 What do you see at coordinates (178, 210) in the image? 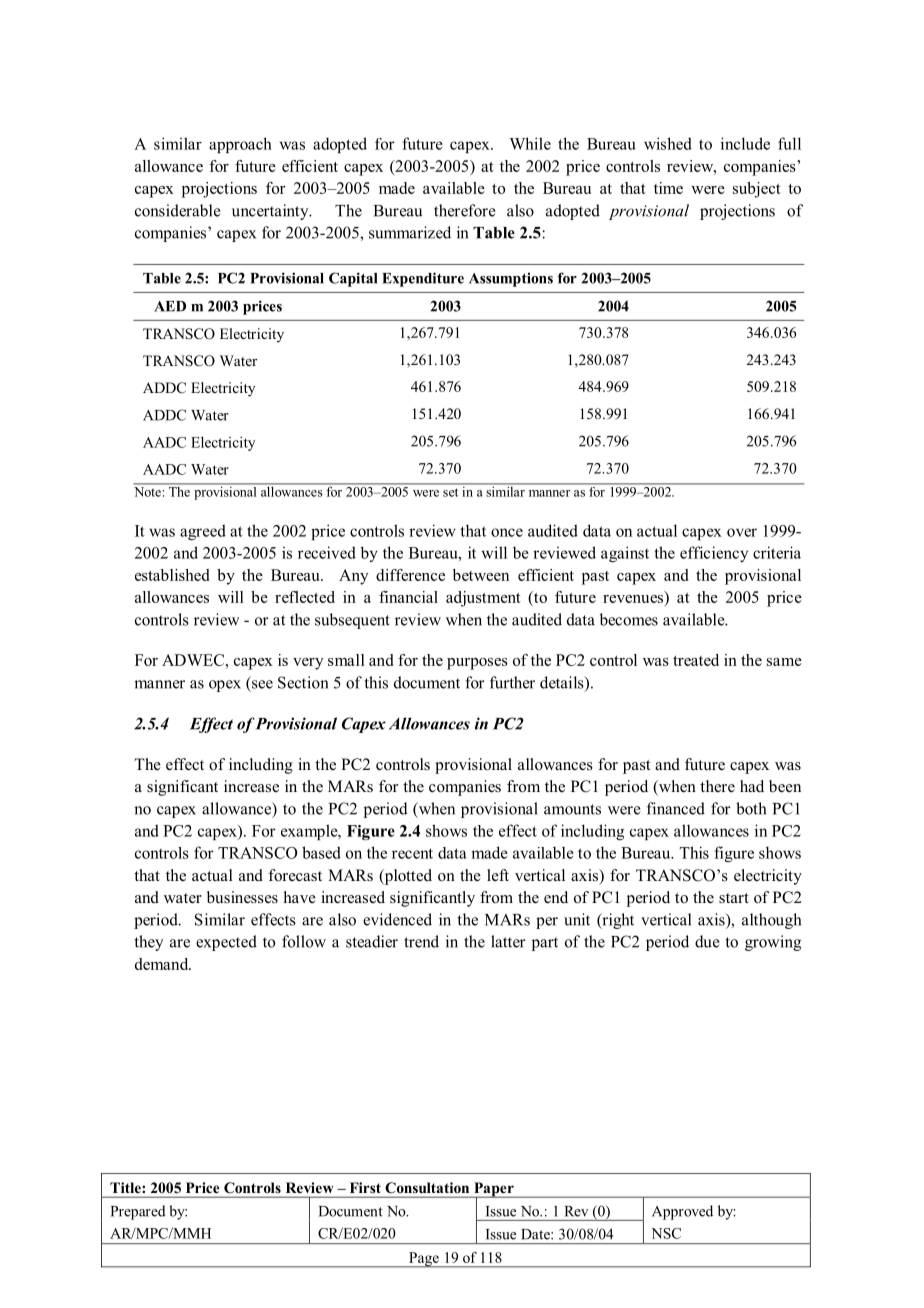
I see `considerable` at bounding box center [178, 210].
